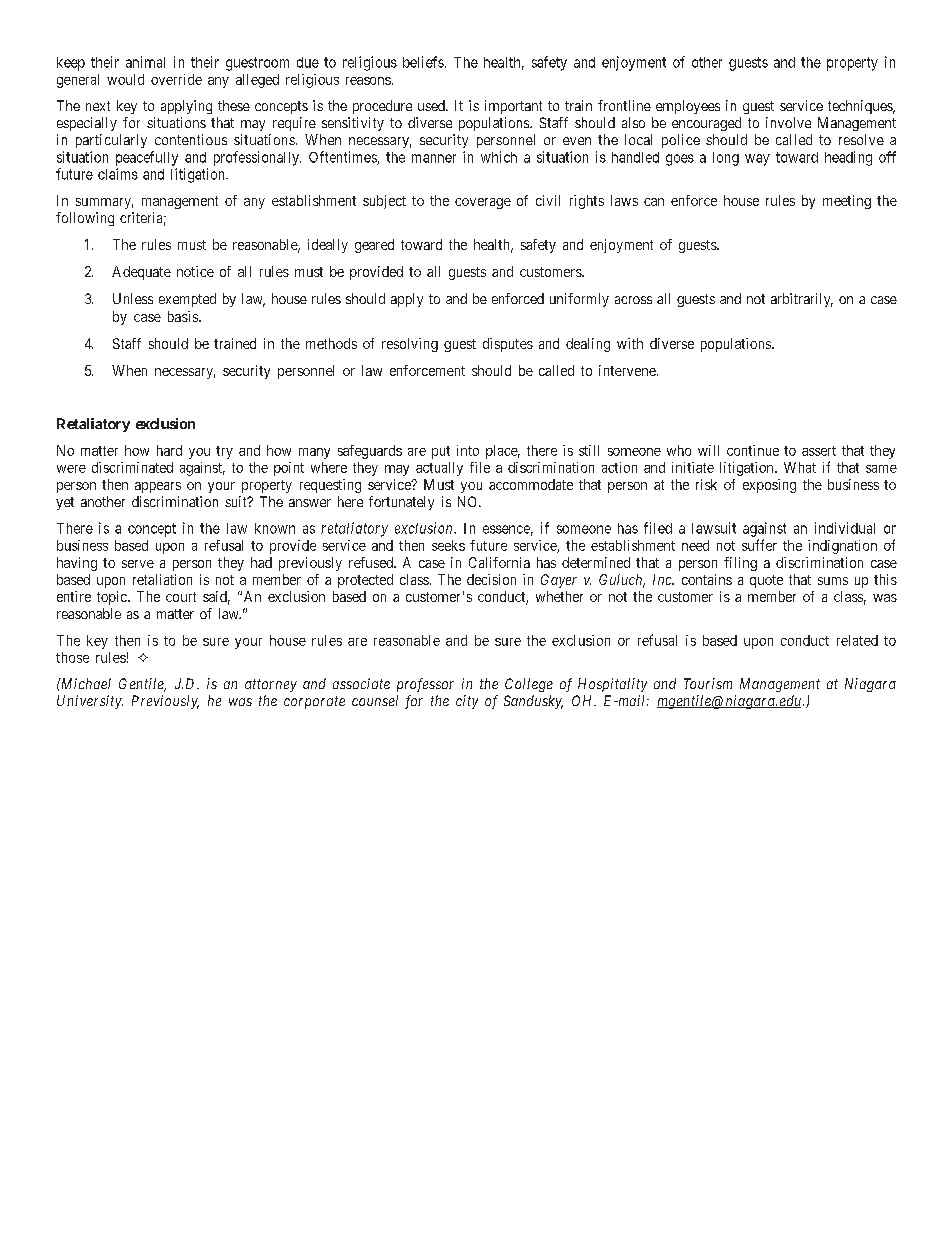 The height and width of the screenshot is (1233, 952). What do you see at coordinates (176, 79) in the screenshot?
I see `override` at bounding box center [176, 79].
